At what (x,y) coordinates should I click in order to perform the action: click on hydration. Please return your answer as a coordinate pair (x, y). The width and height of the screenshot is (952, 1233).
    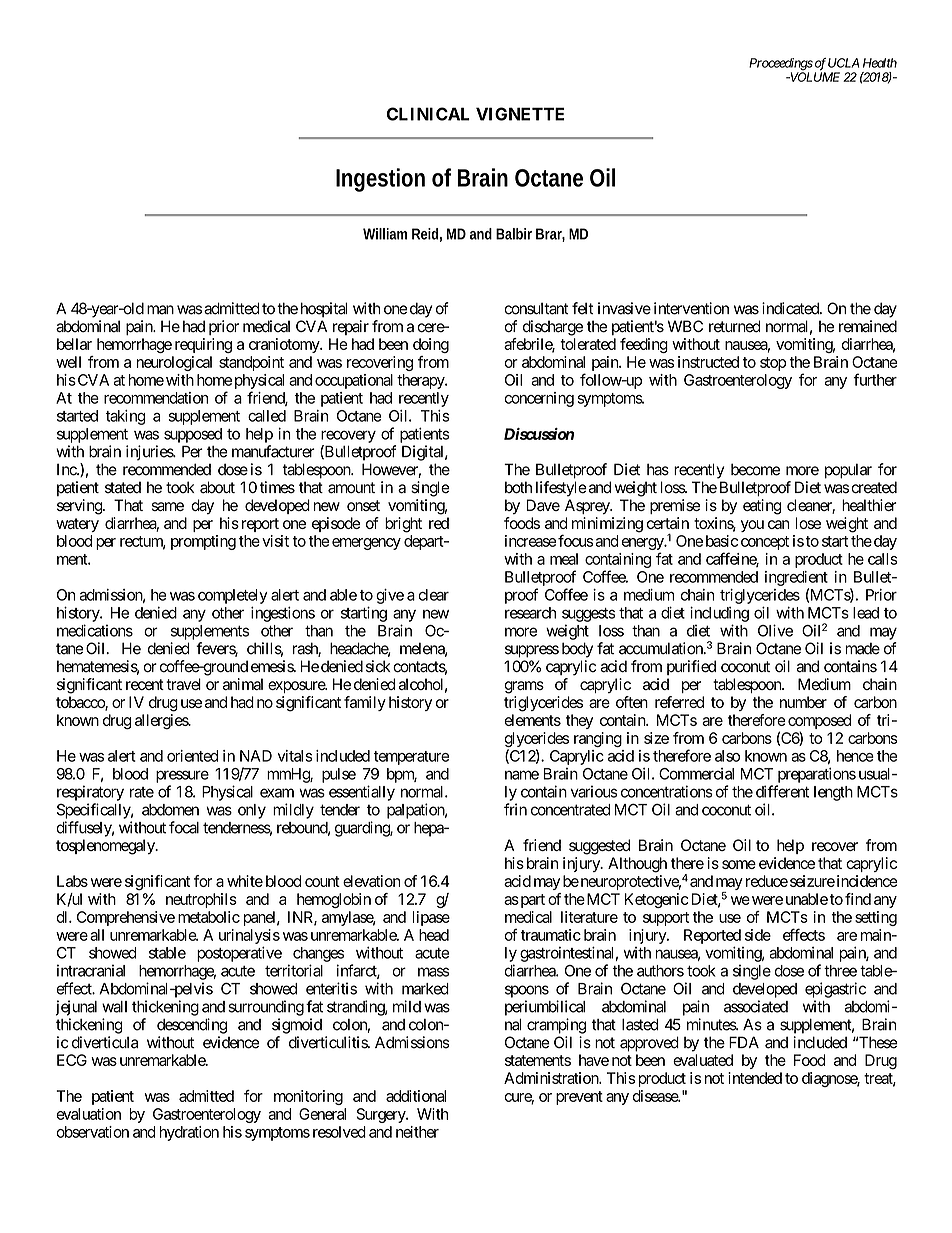
    Looking at the image, I should click on (189, 1133).
